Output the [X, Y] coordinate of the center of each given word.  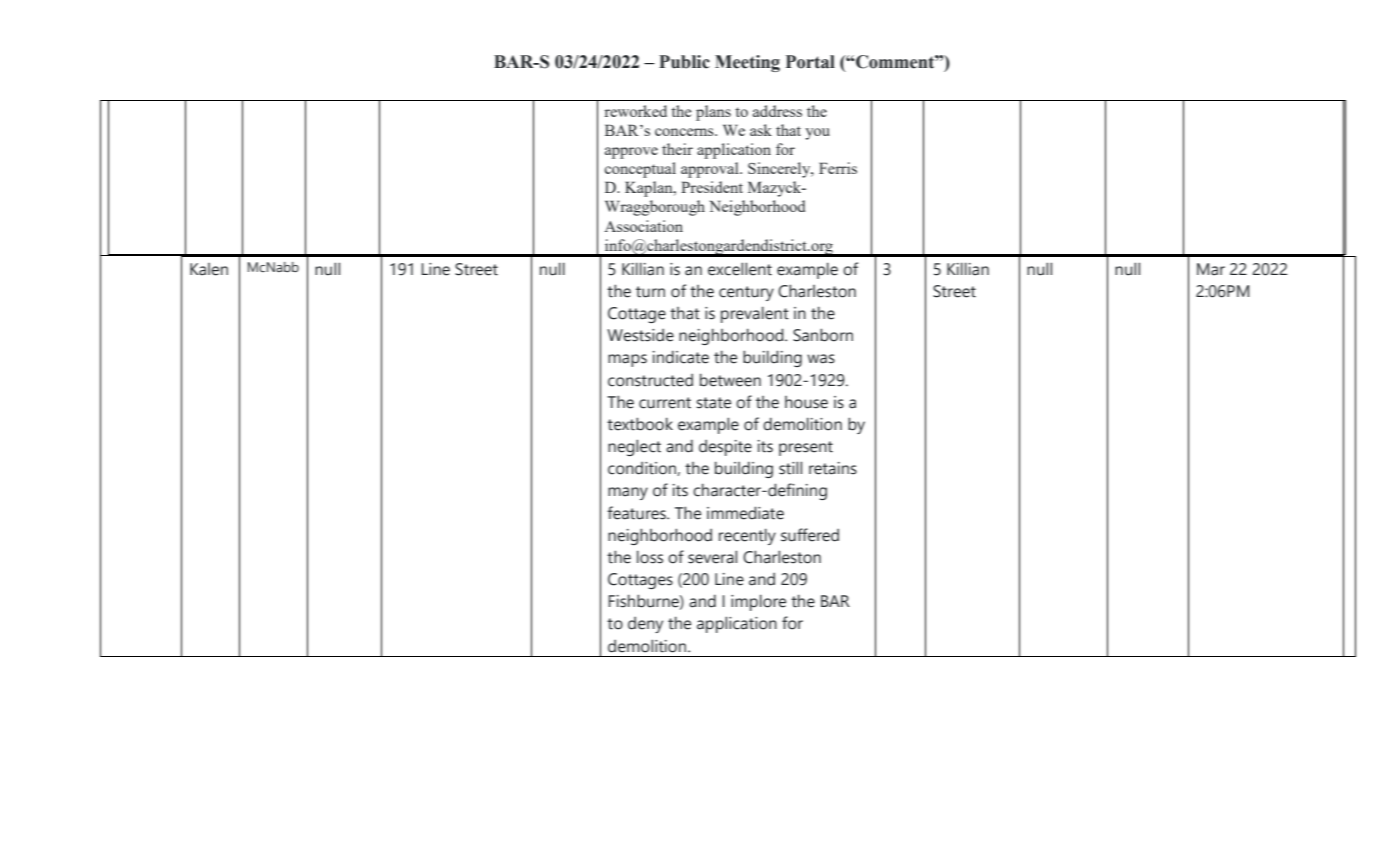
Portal [810, 62]
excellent [740, 269]
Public [684, 62]
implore [758, 602]
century [746, 293]
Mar [1211, 269]
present [806, 448]
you [817, 134]
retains [833, 468]
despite [725, 448]
